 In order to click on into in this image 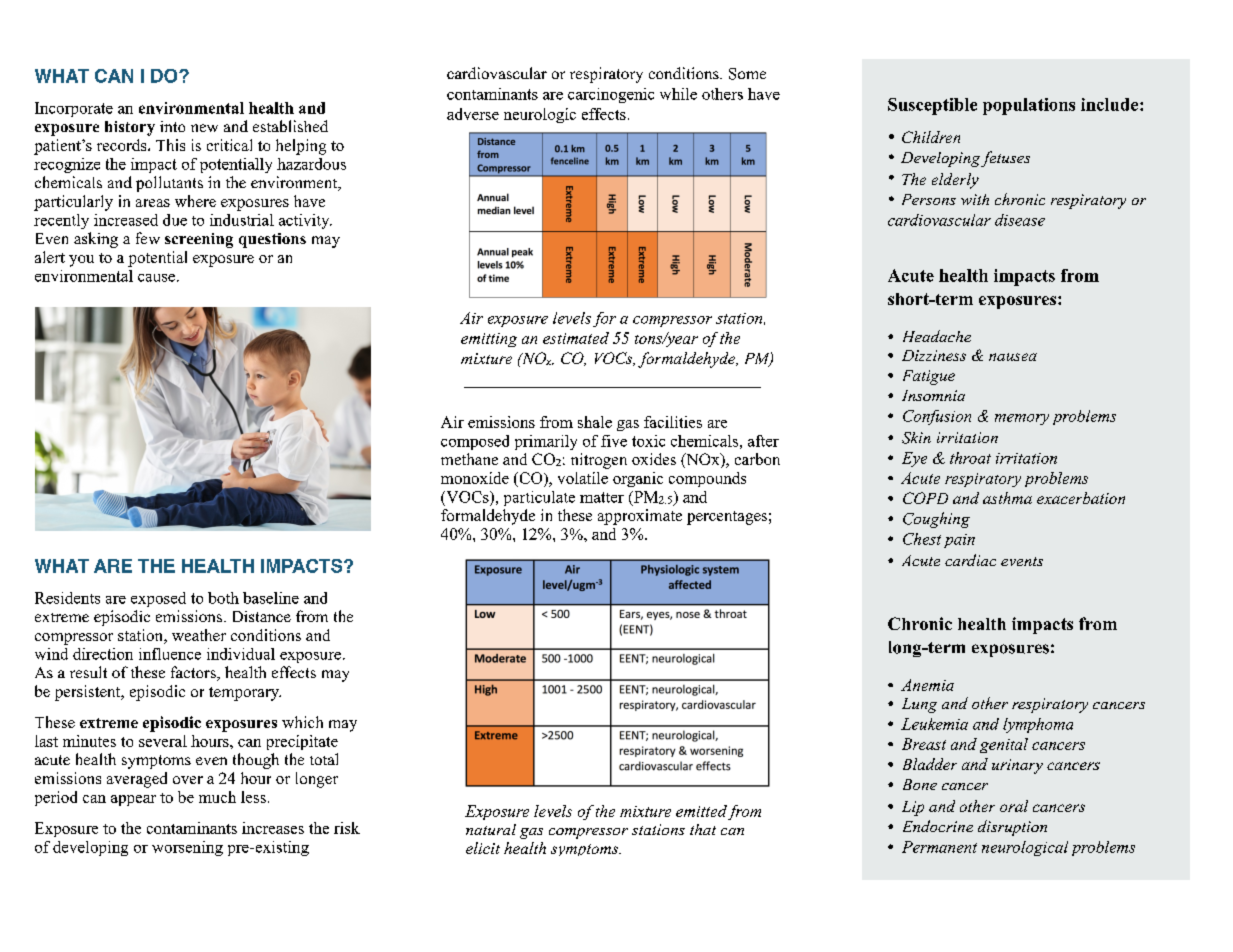, I will do `click(172, 126)`.
